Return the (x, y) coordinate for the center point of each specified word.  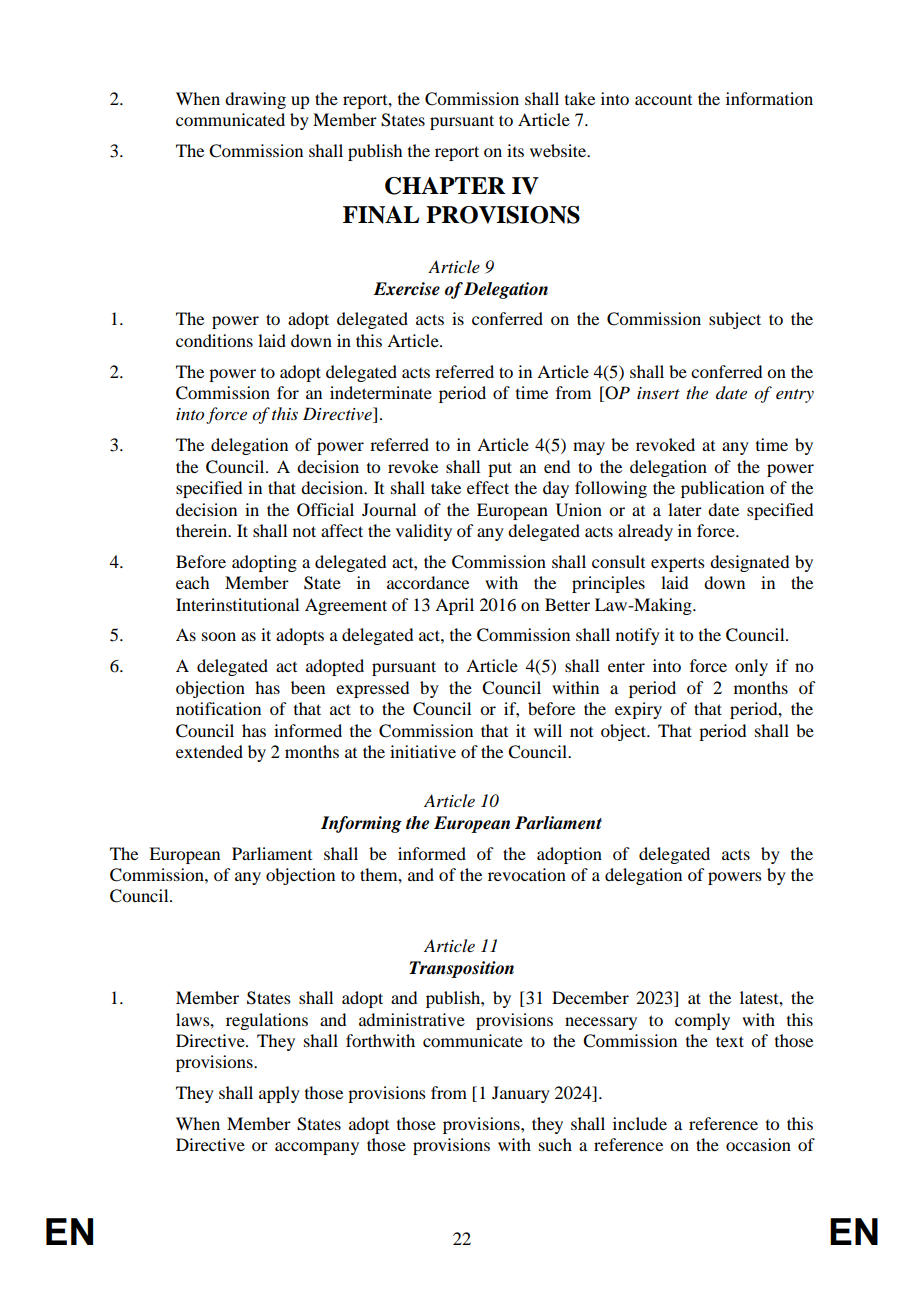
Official (325, 510)
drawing (255, 100)
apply (279, 1094)
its (515, 150)
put (500, 469)
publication (722, 489)
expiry (638, 710)
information (769, 98)
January (521, 1094)
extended (209, 751)
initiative (423, 751)
